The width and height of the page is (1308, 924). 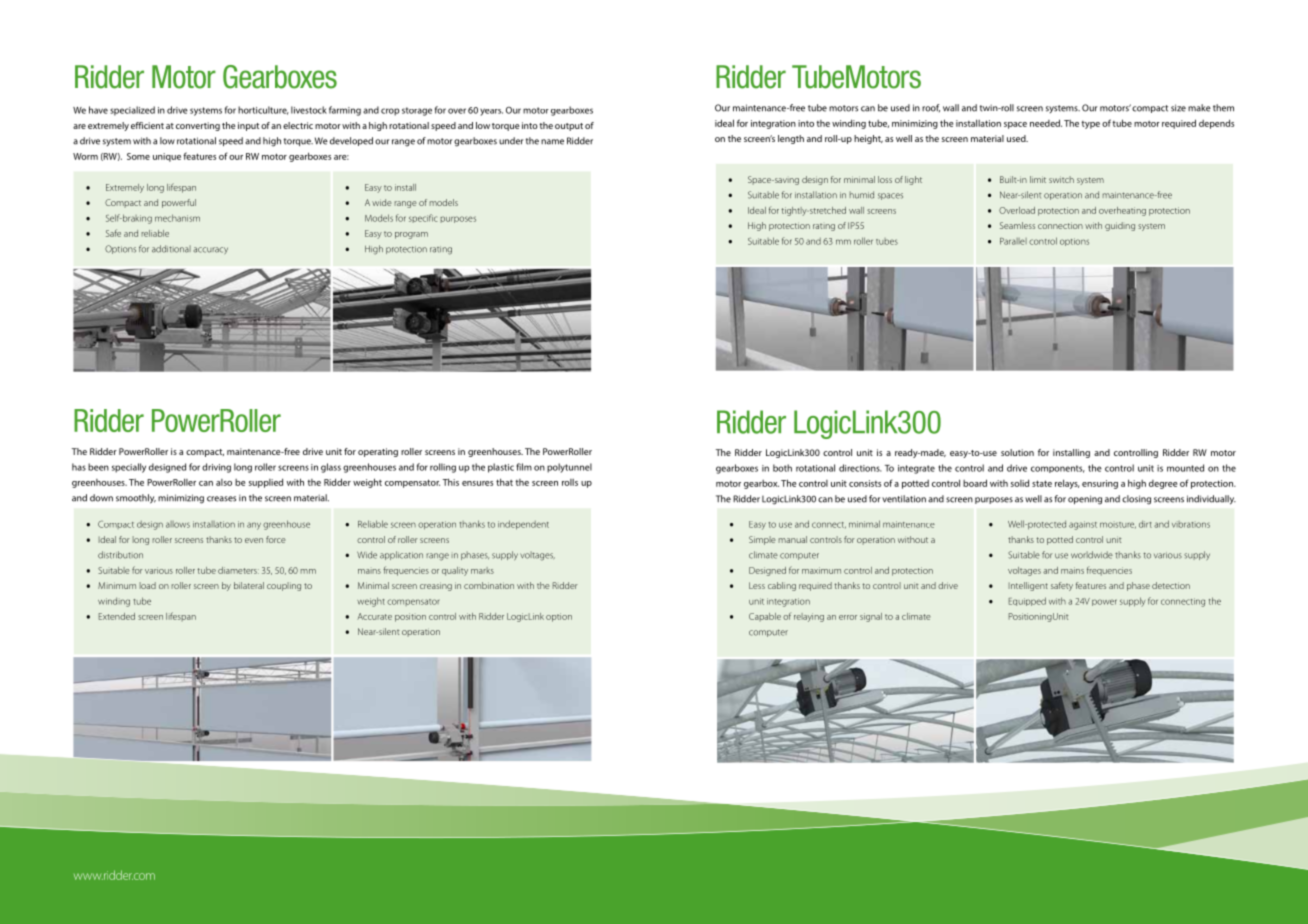 I want to click on driving, so click(x=216, y=468).
